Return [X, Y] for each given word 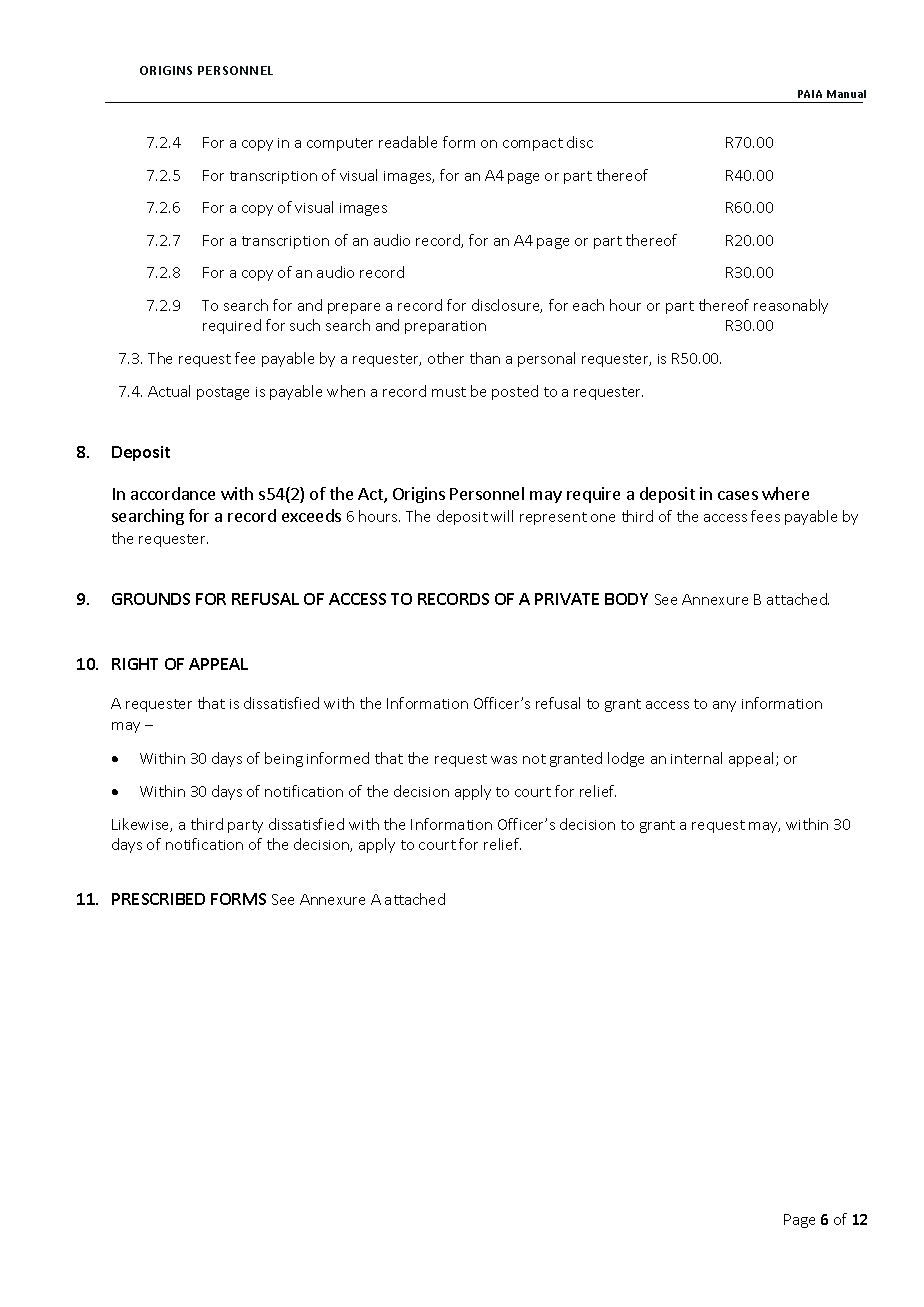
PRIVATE [567, 599]
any [724, 706]
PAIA [810, 94]
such [305, 325]
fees [765, 516]
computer [340, 144]
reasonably [791, 306]
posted [515, 392]
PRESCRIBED [158, 899]
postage [223, 393]
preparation [445, 327]
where [785, 493]
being [284, 759]
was [504, 760]
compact [533, 144]
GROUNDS [151, 599]
